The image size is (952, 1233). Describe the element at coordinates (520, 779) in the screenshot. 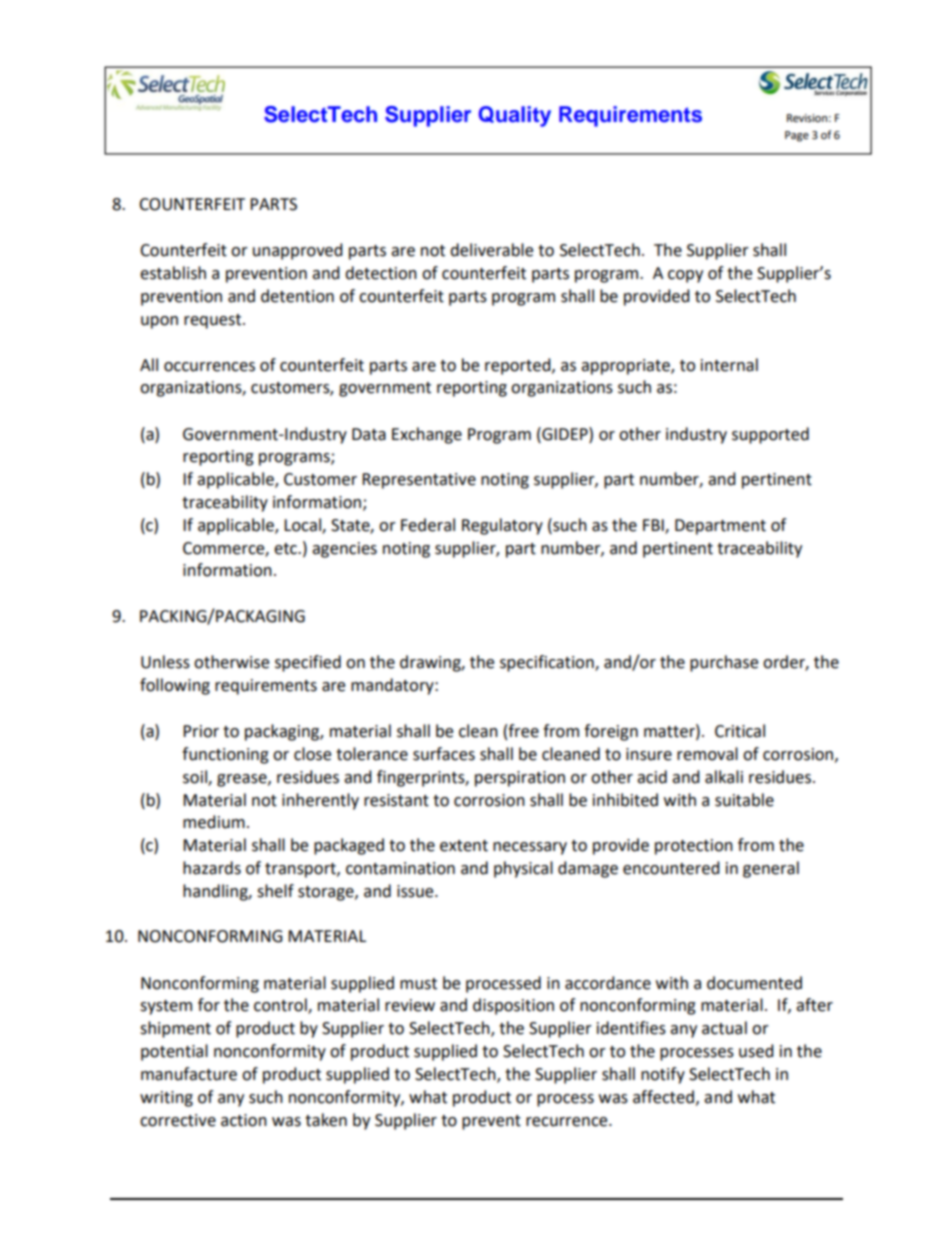

I see `perspiration` at that location.
